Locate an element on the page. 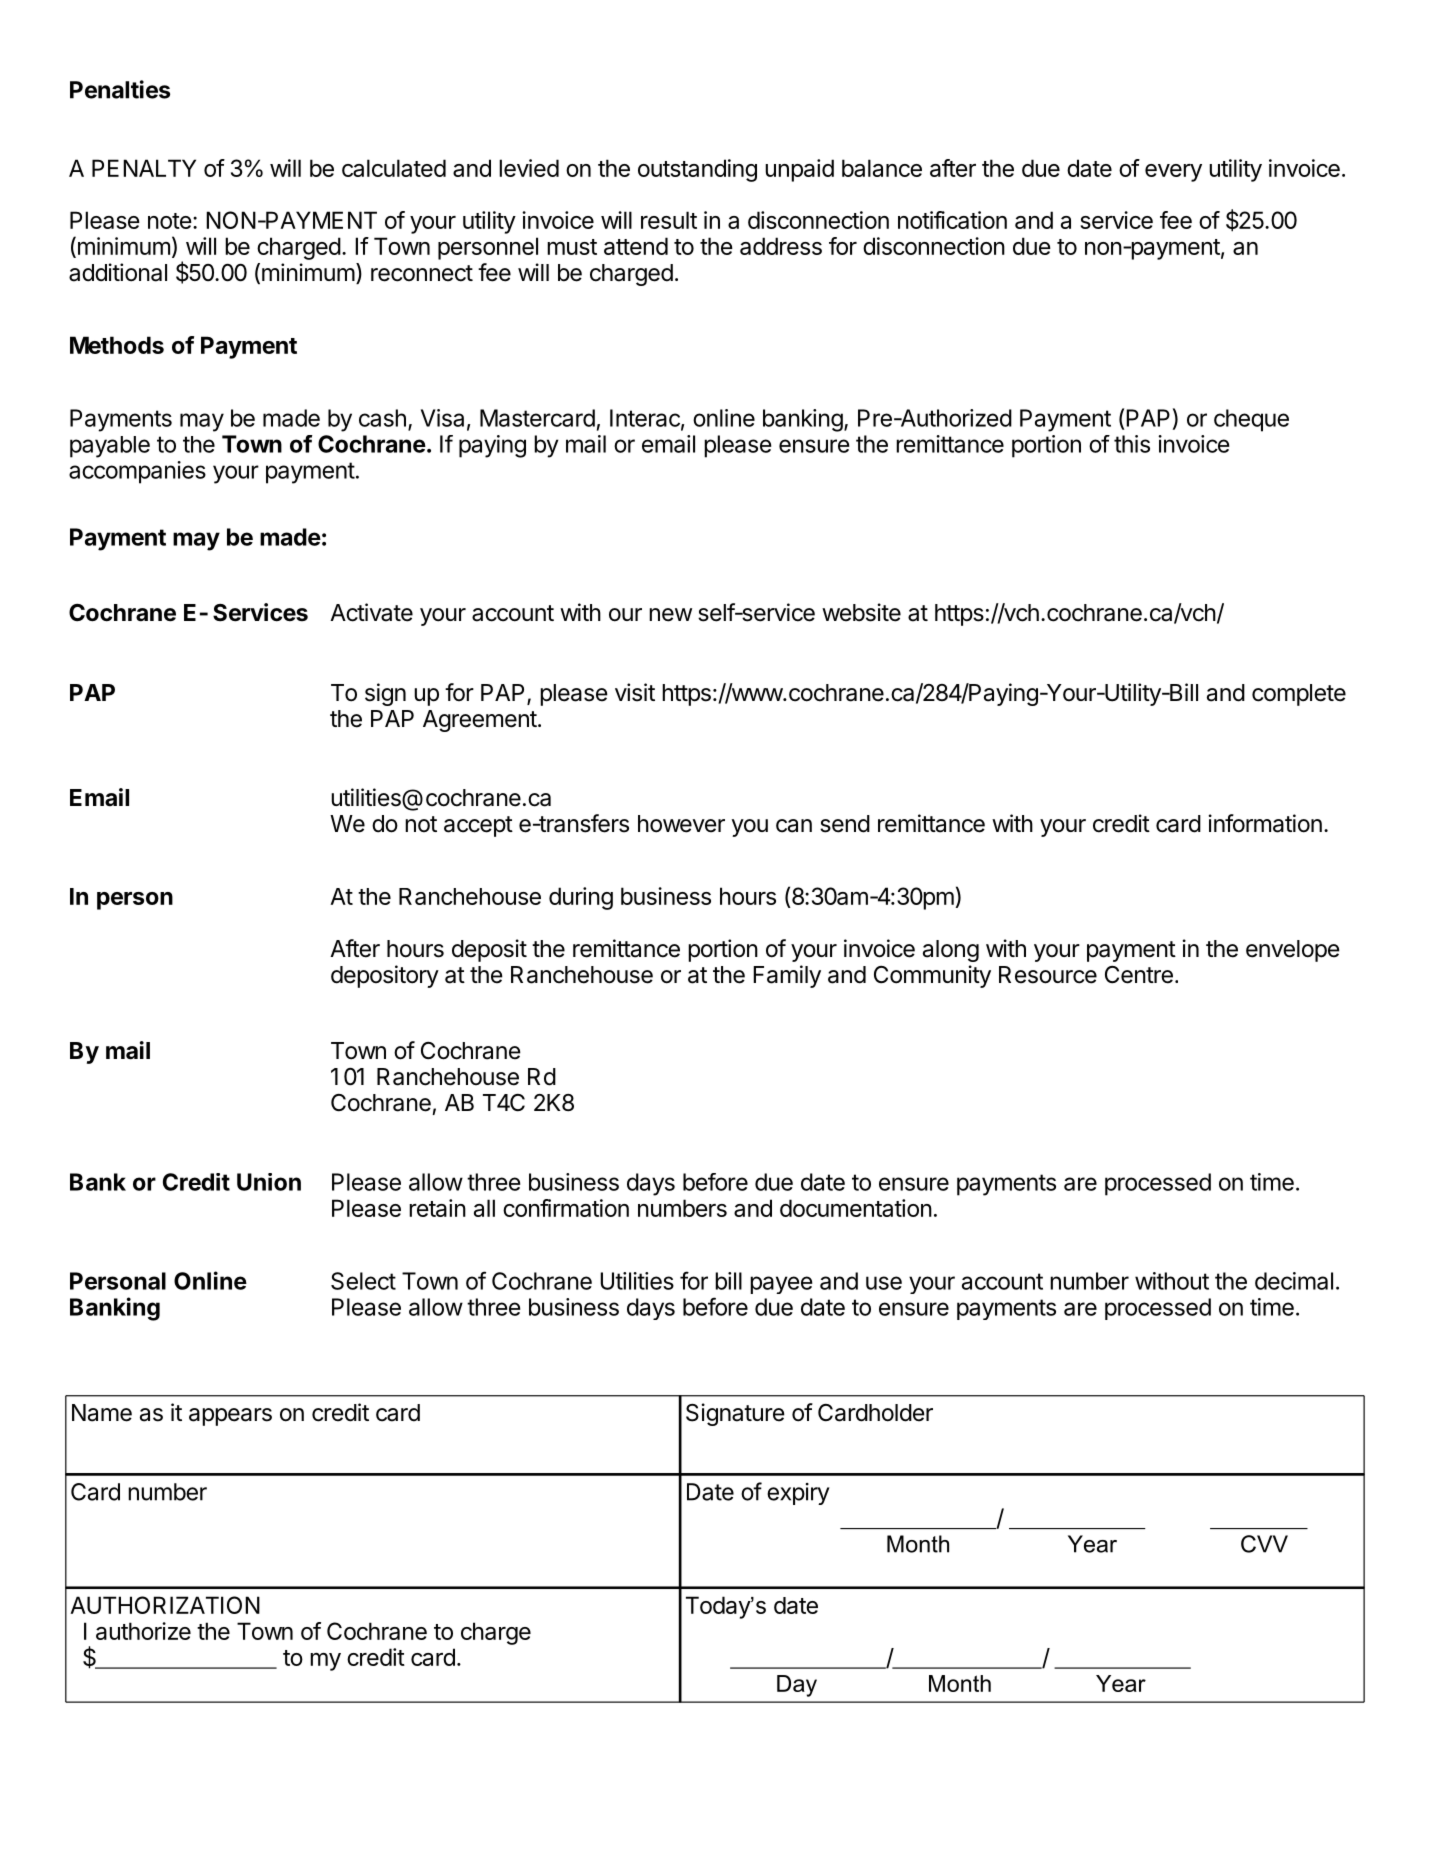 The image size is (1429, 1849). outstanding is located at coordinates (697, 170).
